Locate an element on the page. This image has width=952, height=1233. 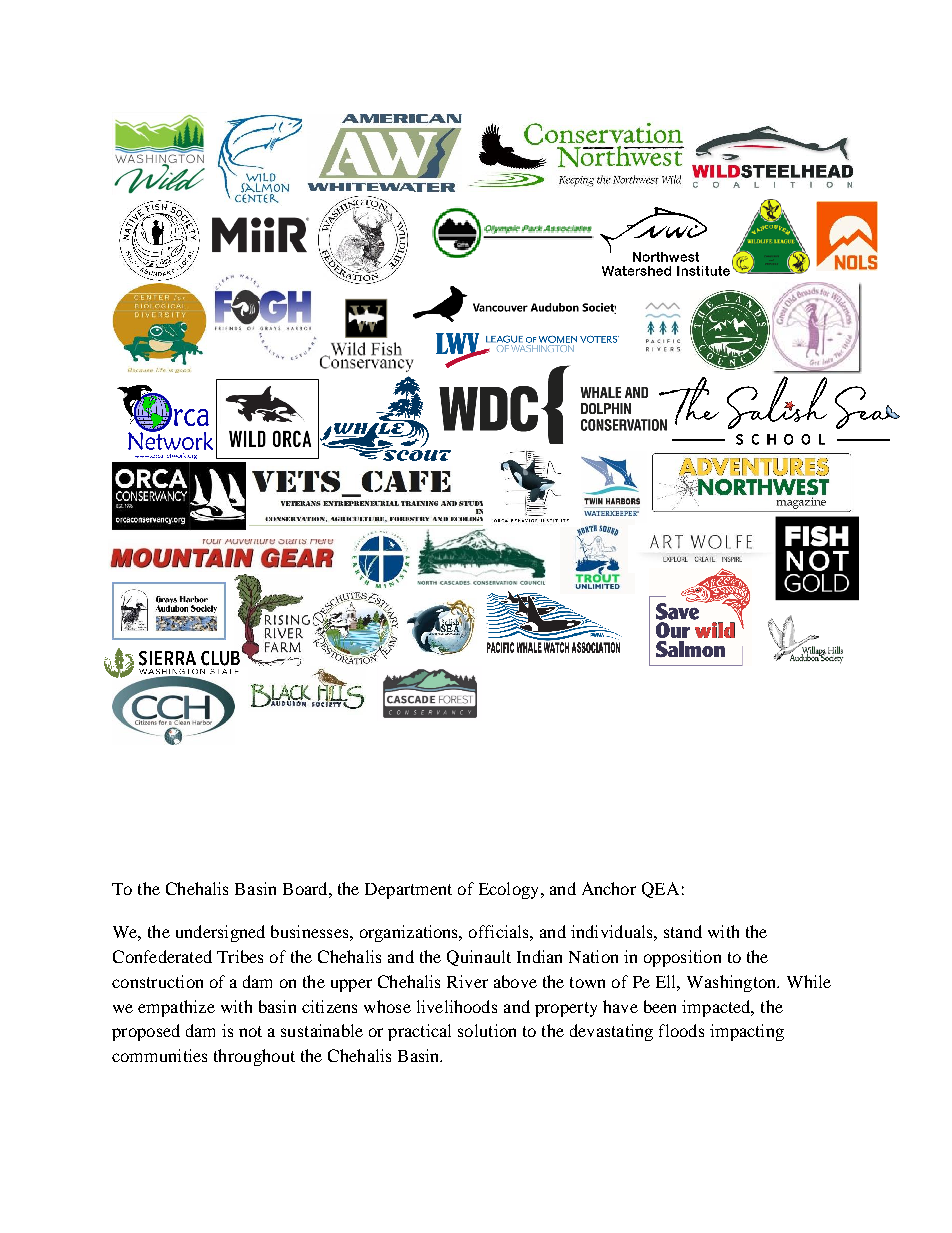
livelihoods is located at coordinates (457, 1006).
